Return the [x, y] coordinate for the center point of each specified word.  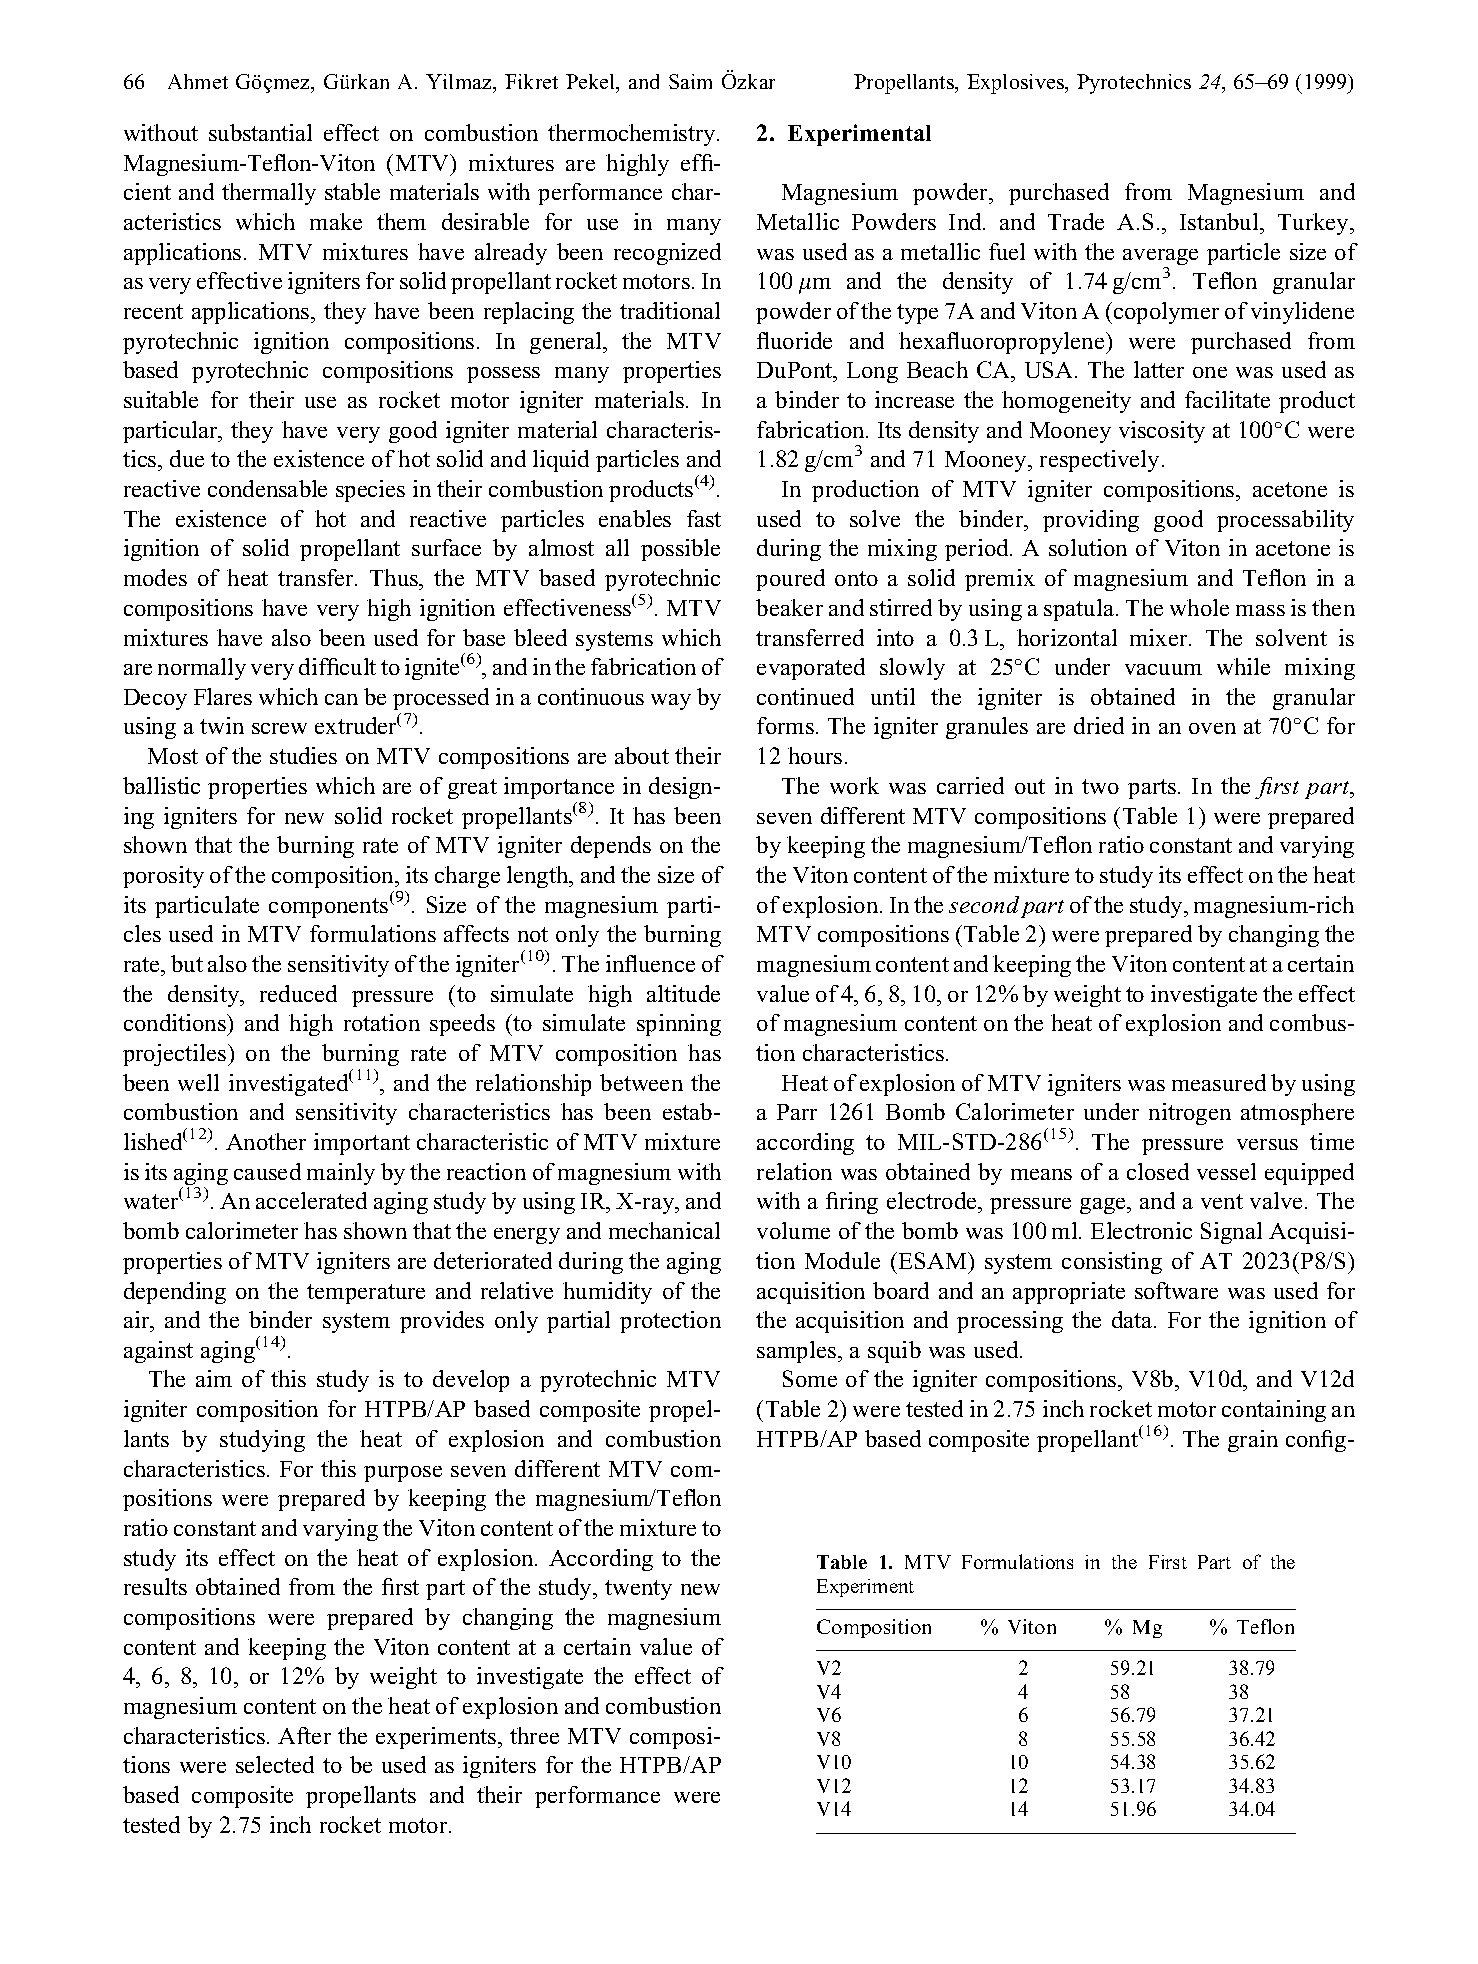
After [304, 1735]
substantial [260, 132]
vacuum [1163, 669]
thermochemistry [633, 135]
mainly [341, 1174]
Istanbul [1220, 221]
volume [793, 1230]
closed [1158, 1171]
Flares [223, 696]
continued [805, 696]
